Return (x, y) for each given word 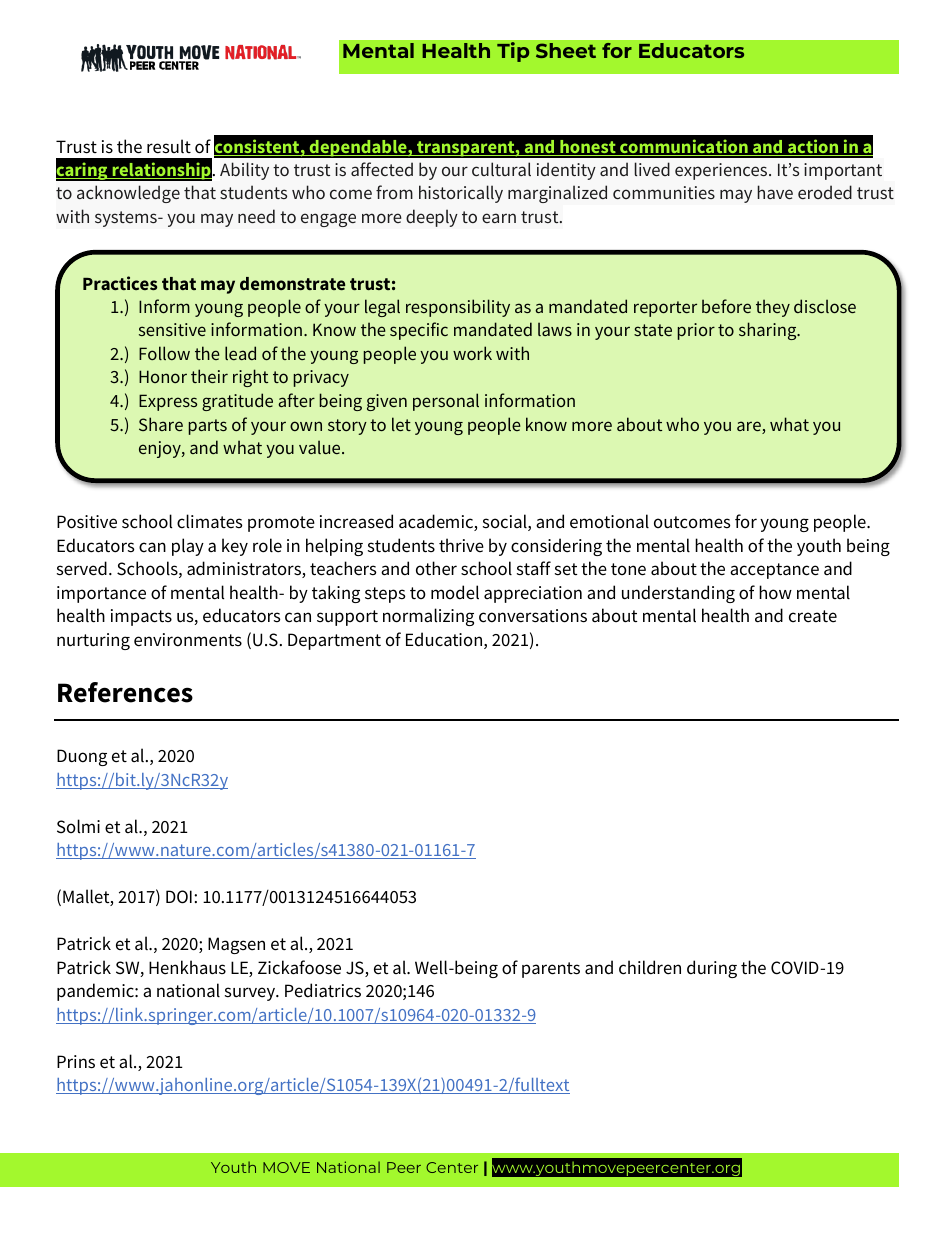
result (169, 146)
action (813, 147)
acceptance (774, 571)
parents (551, 970)
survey (251, 994)
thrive (461, 545)
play (188, 547)
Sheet (566, 50)
